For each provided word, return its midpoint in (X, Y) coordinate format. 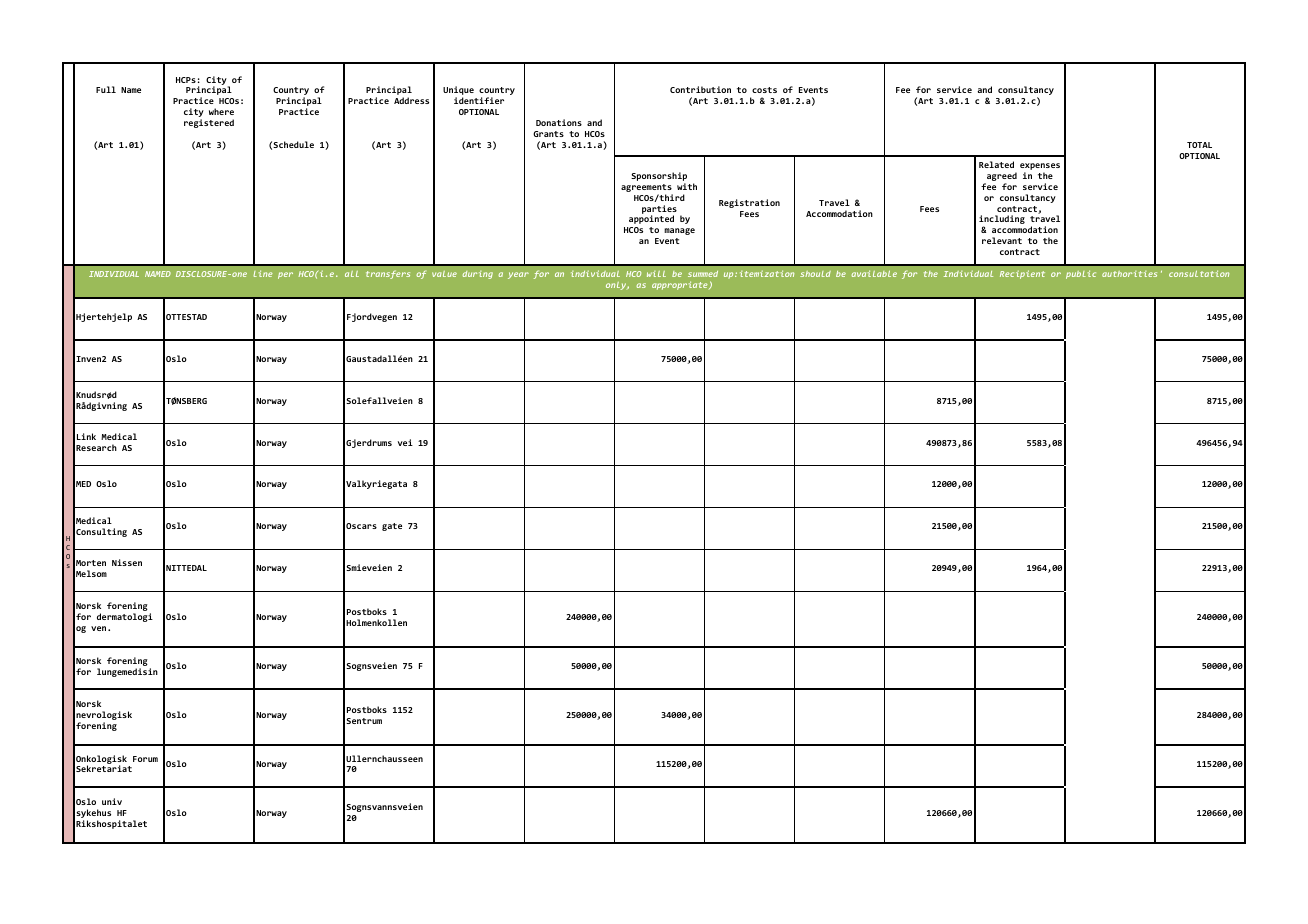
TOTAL (1199, 145)
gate (392, 527)
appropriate (681, 285)
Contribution (700, 89)
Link (86, 436)
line (263, 273)
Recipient (1022, 274)
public (1081, 274)
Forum (145, 759)
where (221, 111)
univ (112, 801)
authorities (1129, 274)
